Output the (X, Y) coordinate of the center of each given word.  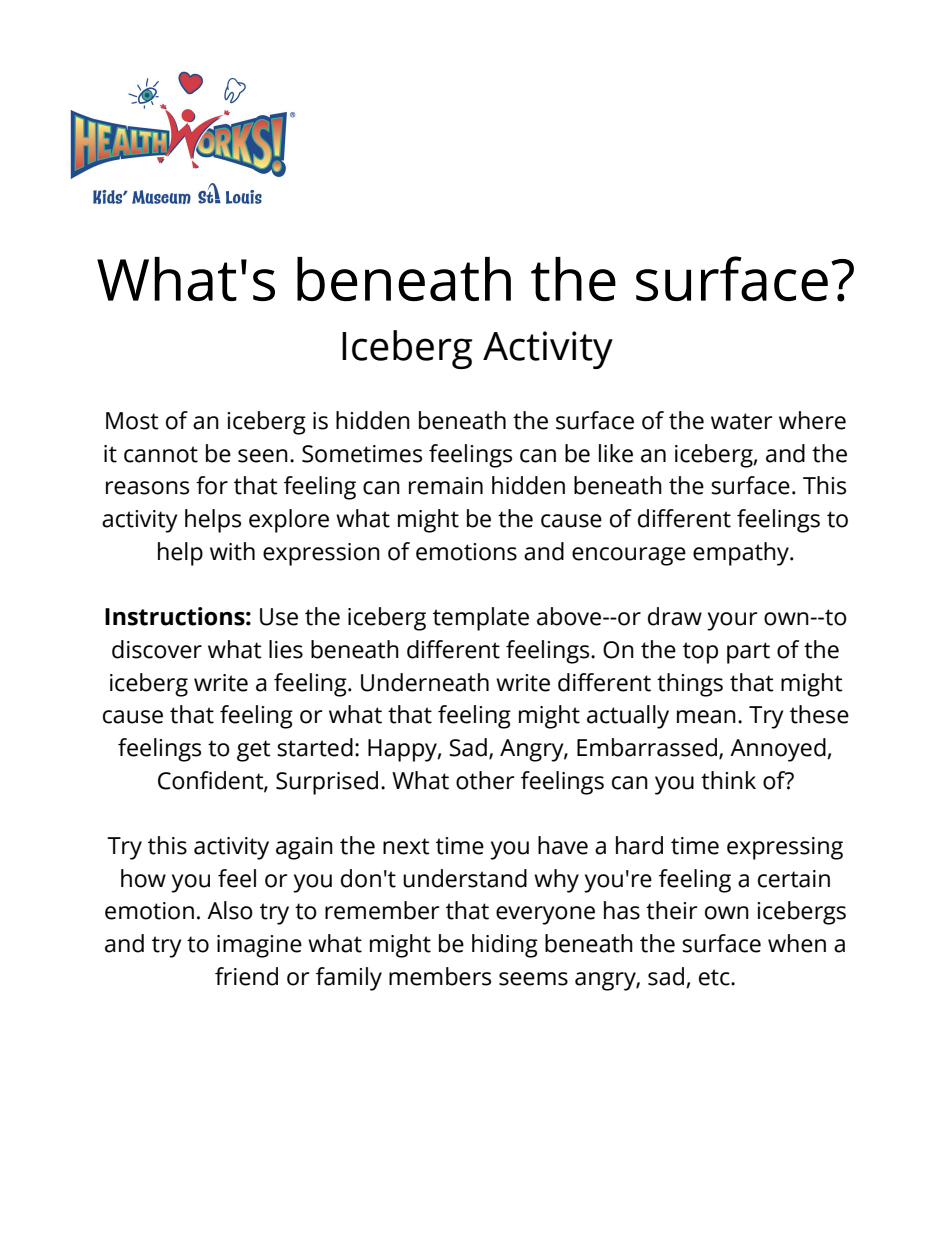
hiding (505, 946)
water (741, 421)
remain (446, 486)
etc (715, 977)
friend (246, 976)
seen (263, 456)
